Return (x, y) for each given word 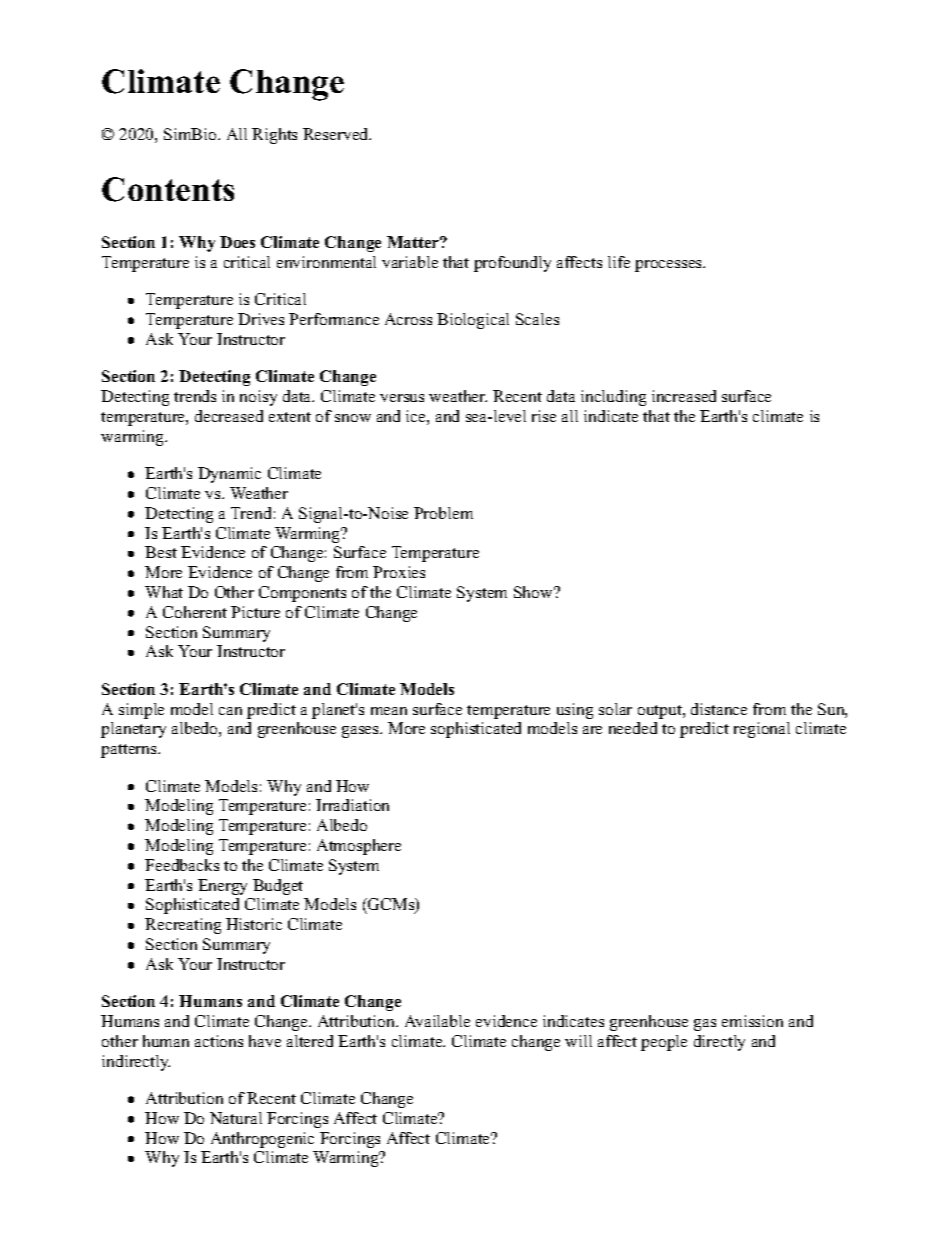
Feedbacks (182, 865)
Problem (443, 513)
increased (684, 396)
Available (437, 1021)
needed (633, 728)
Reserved (337, 134)
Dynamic (229, 475)
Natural (236, 1118)
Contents (168, 189)
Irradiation (352, 805)
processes (670, 266)
